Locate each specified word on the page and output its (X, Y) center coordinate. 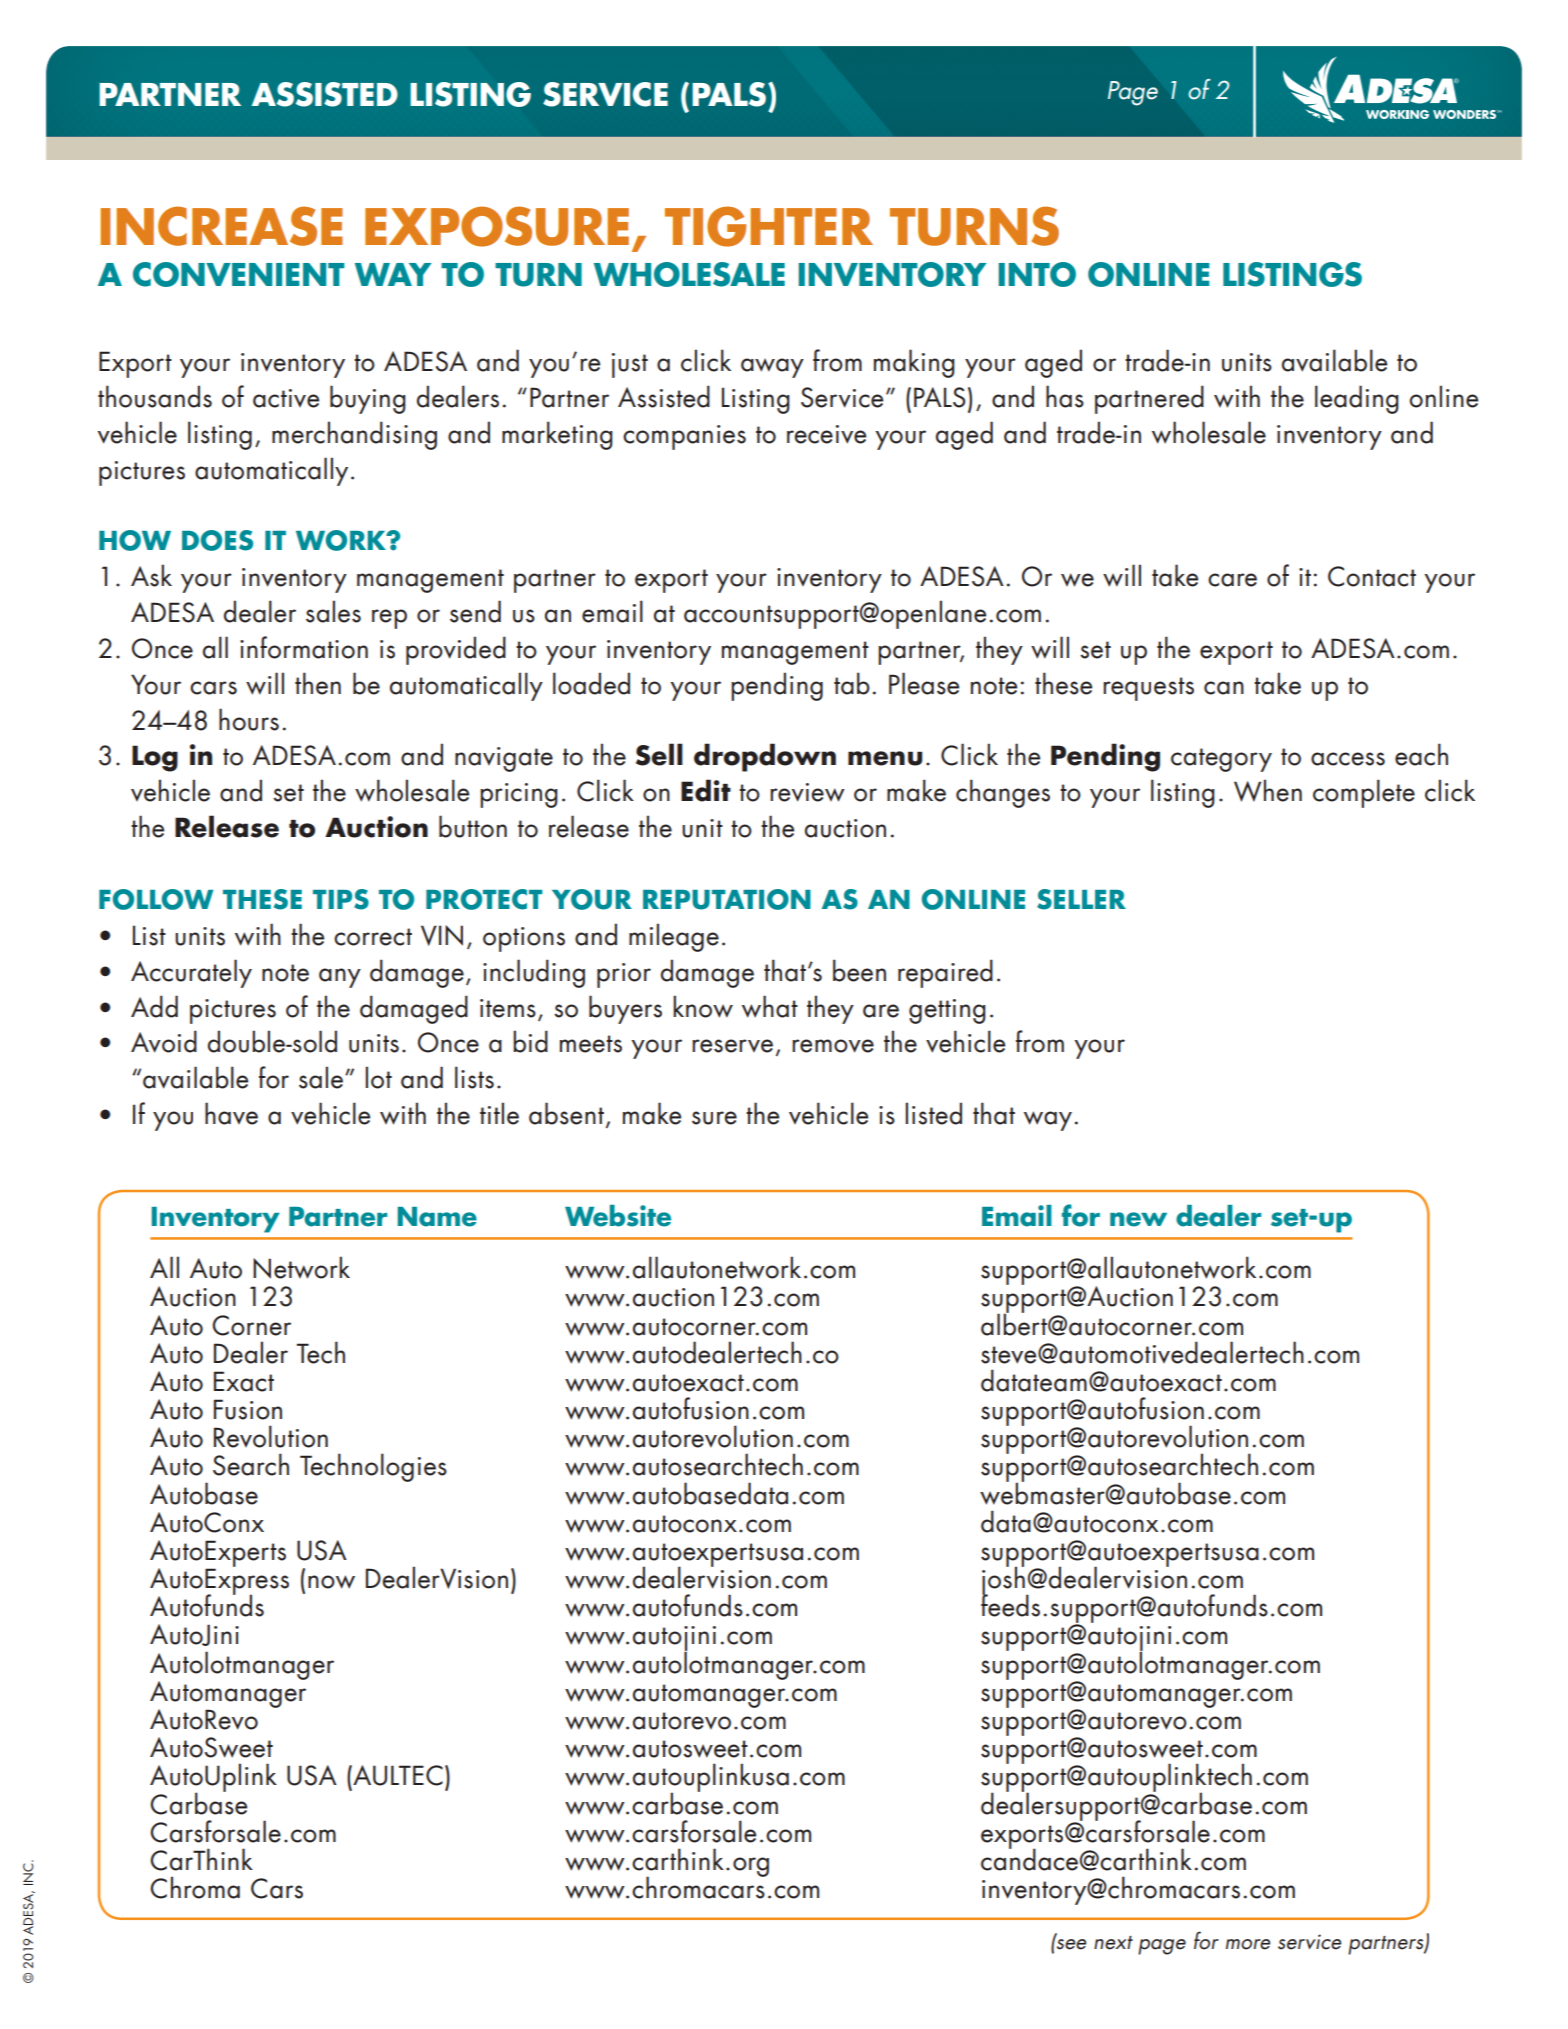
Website (618, 1216)
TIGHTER (769, 226)
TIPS (341, 899)
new (1138, 1219)
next (1113, 1943)
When (1268, 790)
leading (1357, 399)
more (1248, 1944)
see (1070, 1943)
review (807, 792)
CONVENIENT (239, 274)
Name (437, 1217)
